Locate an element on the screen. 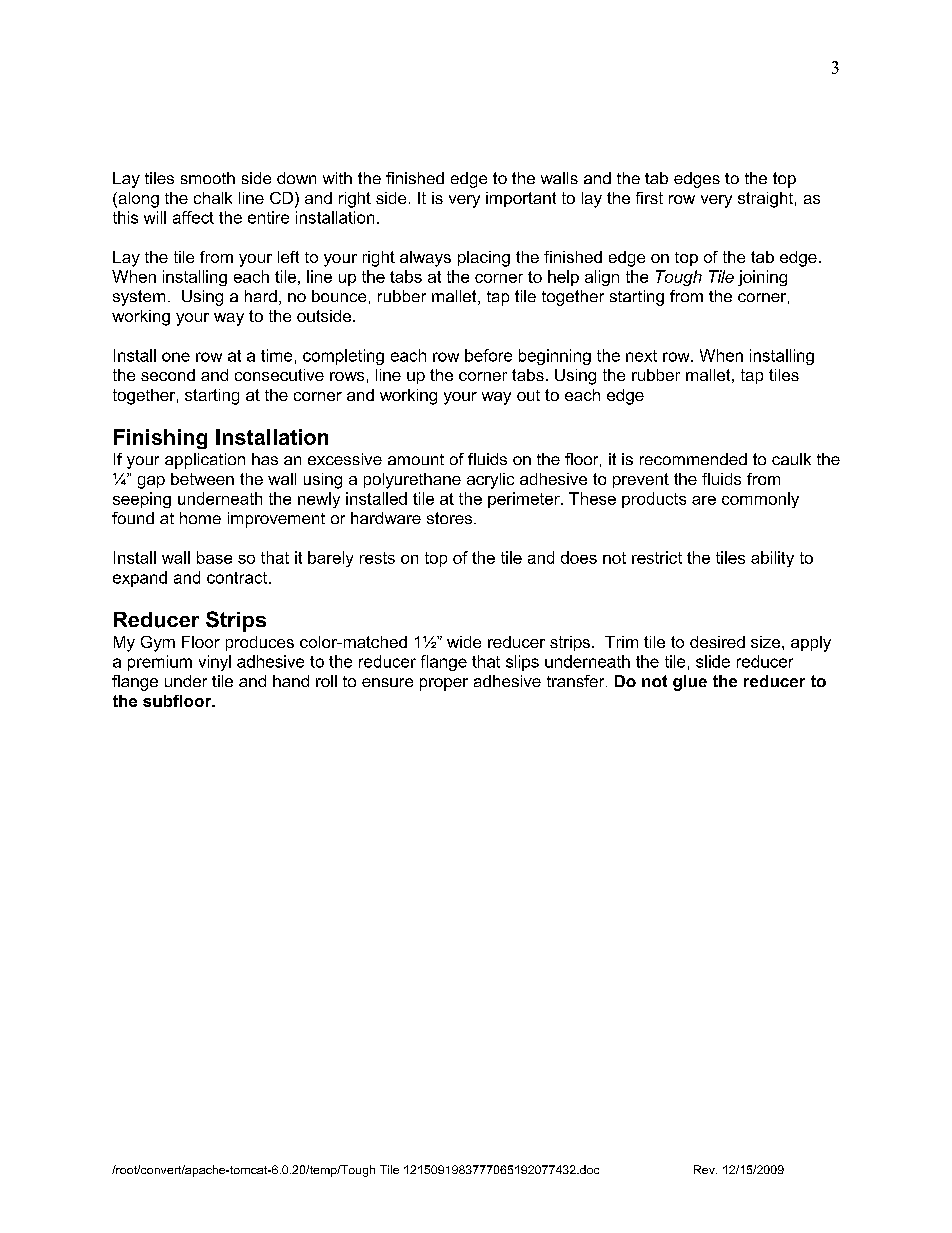 This screenshot has height=1233, width=952. proper is located at coordinates (444, 684).
